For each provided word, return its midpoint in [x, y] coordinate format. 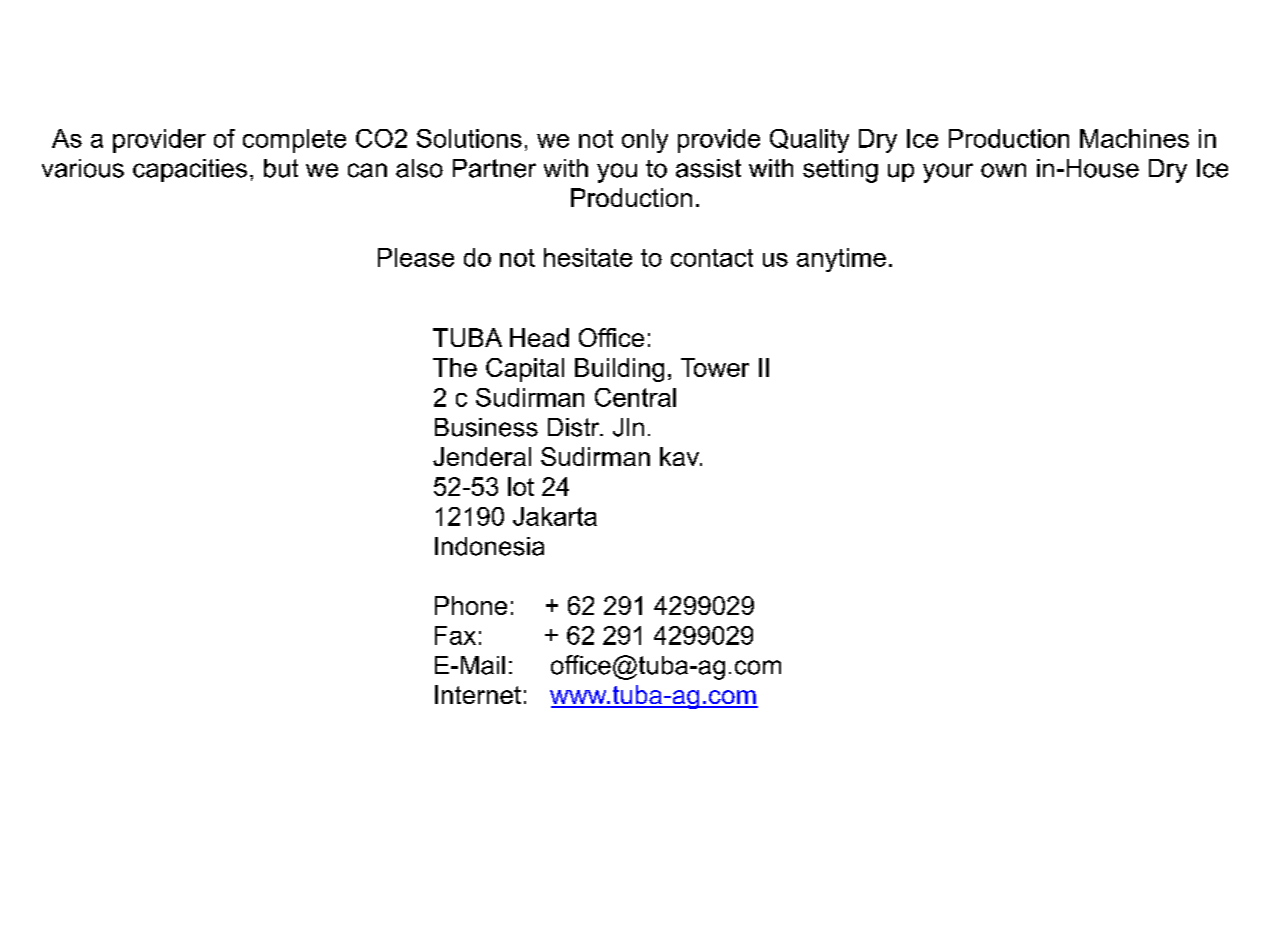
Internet [478, 694]
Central [635, 397]
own [1003, 170]
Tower [715, 367]
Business [486, 427]
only [645, 141]
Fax [455, 635]
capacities [190, 170]
